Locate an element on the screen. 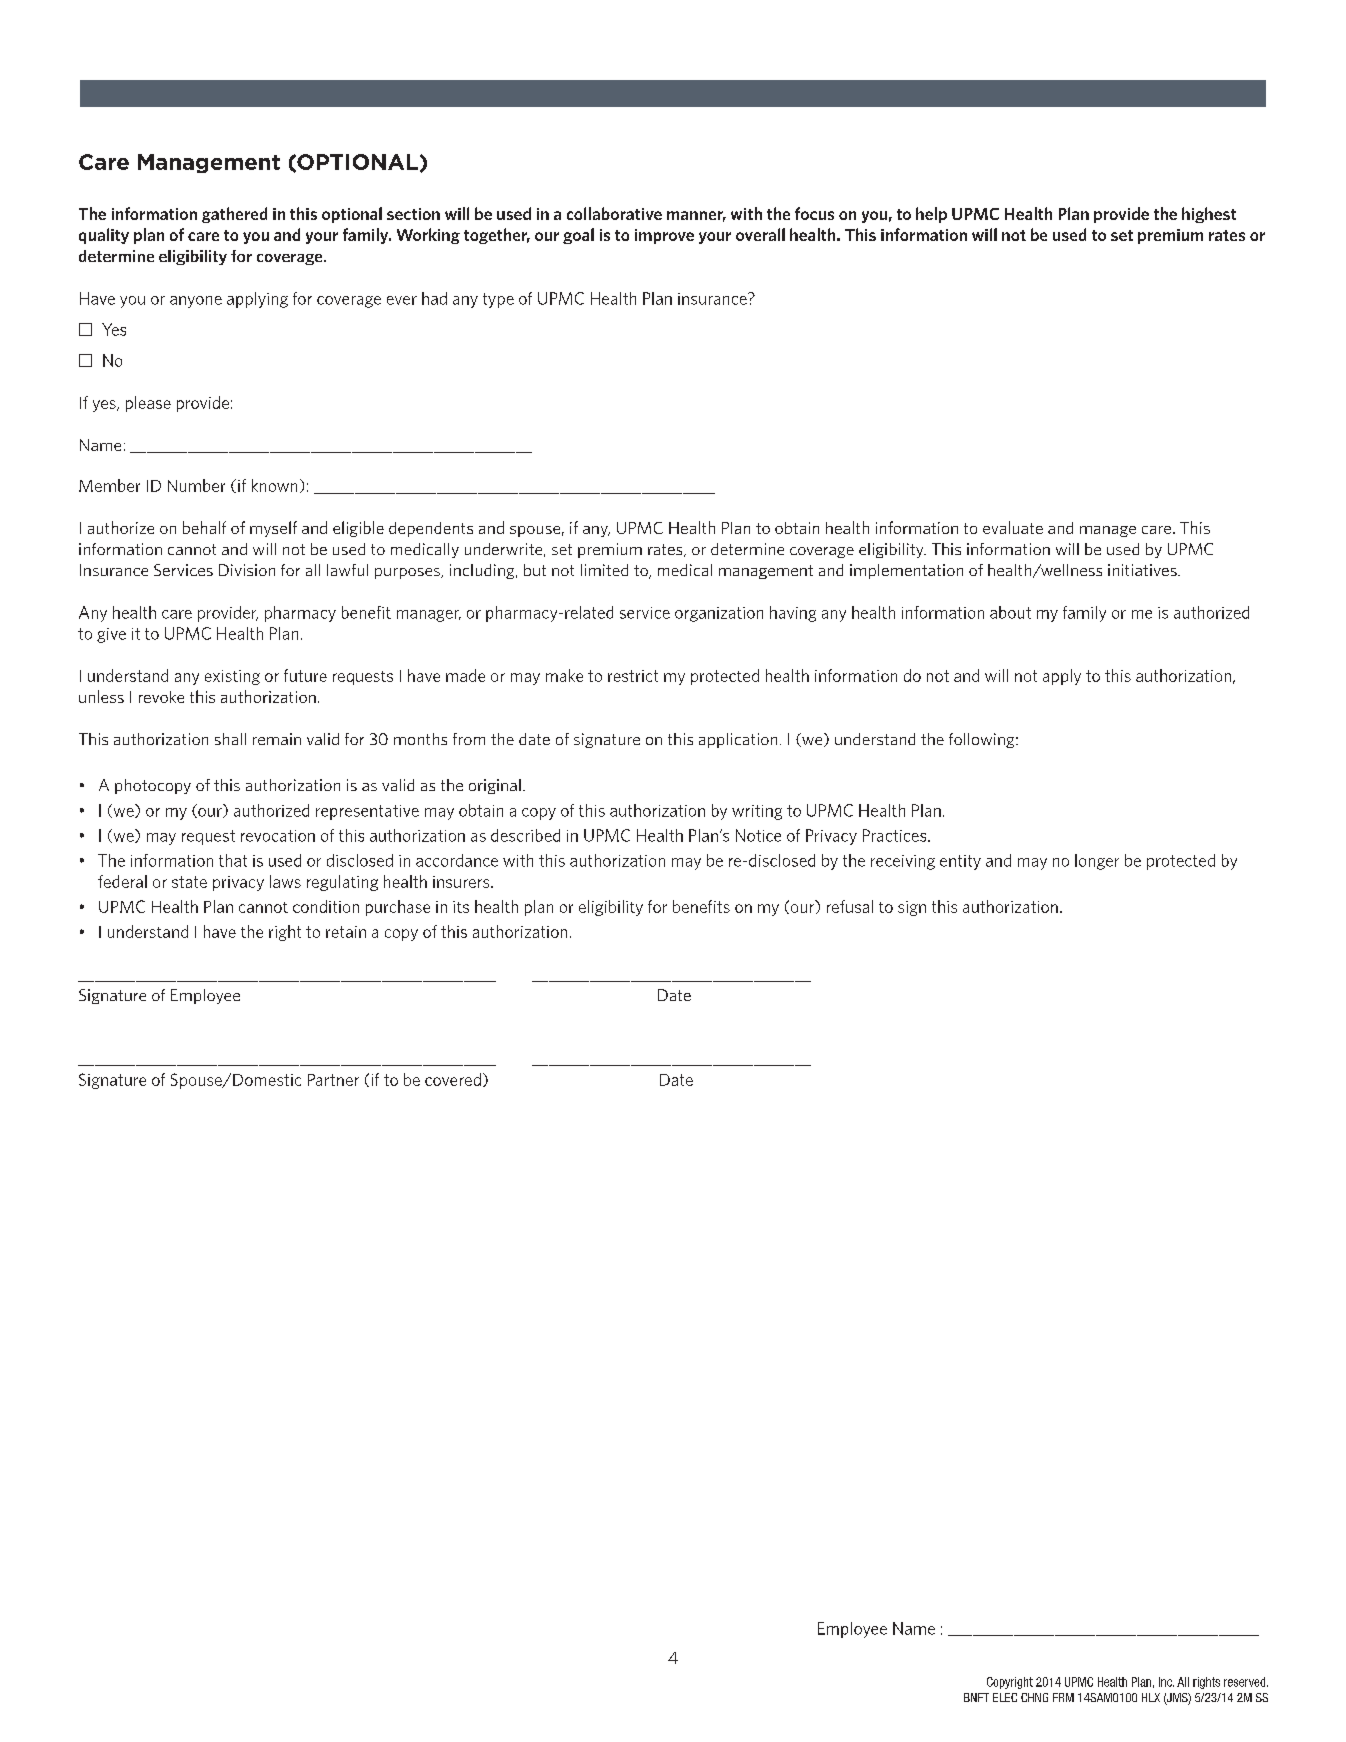  Partner is located at coordinates (333, 1080).
